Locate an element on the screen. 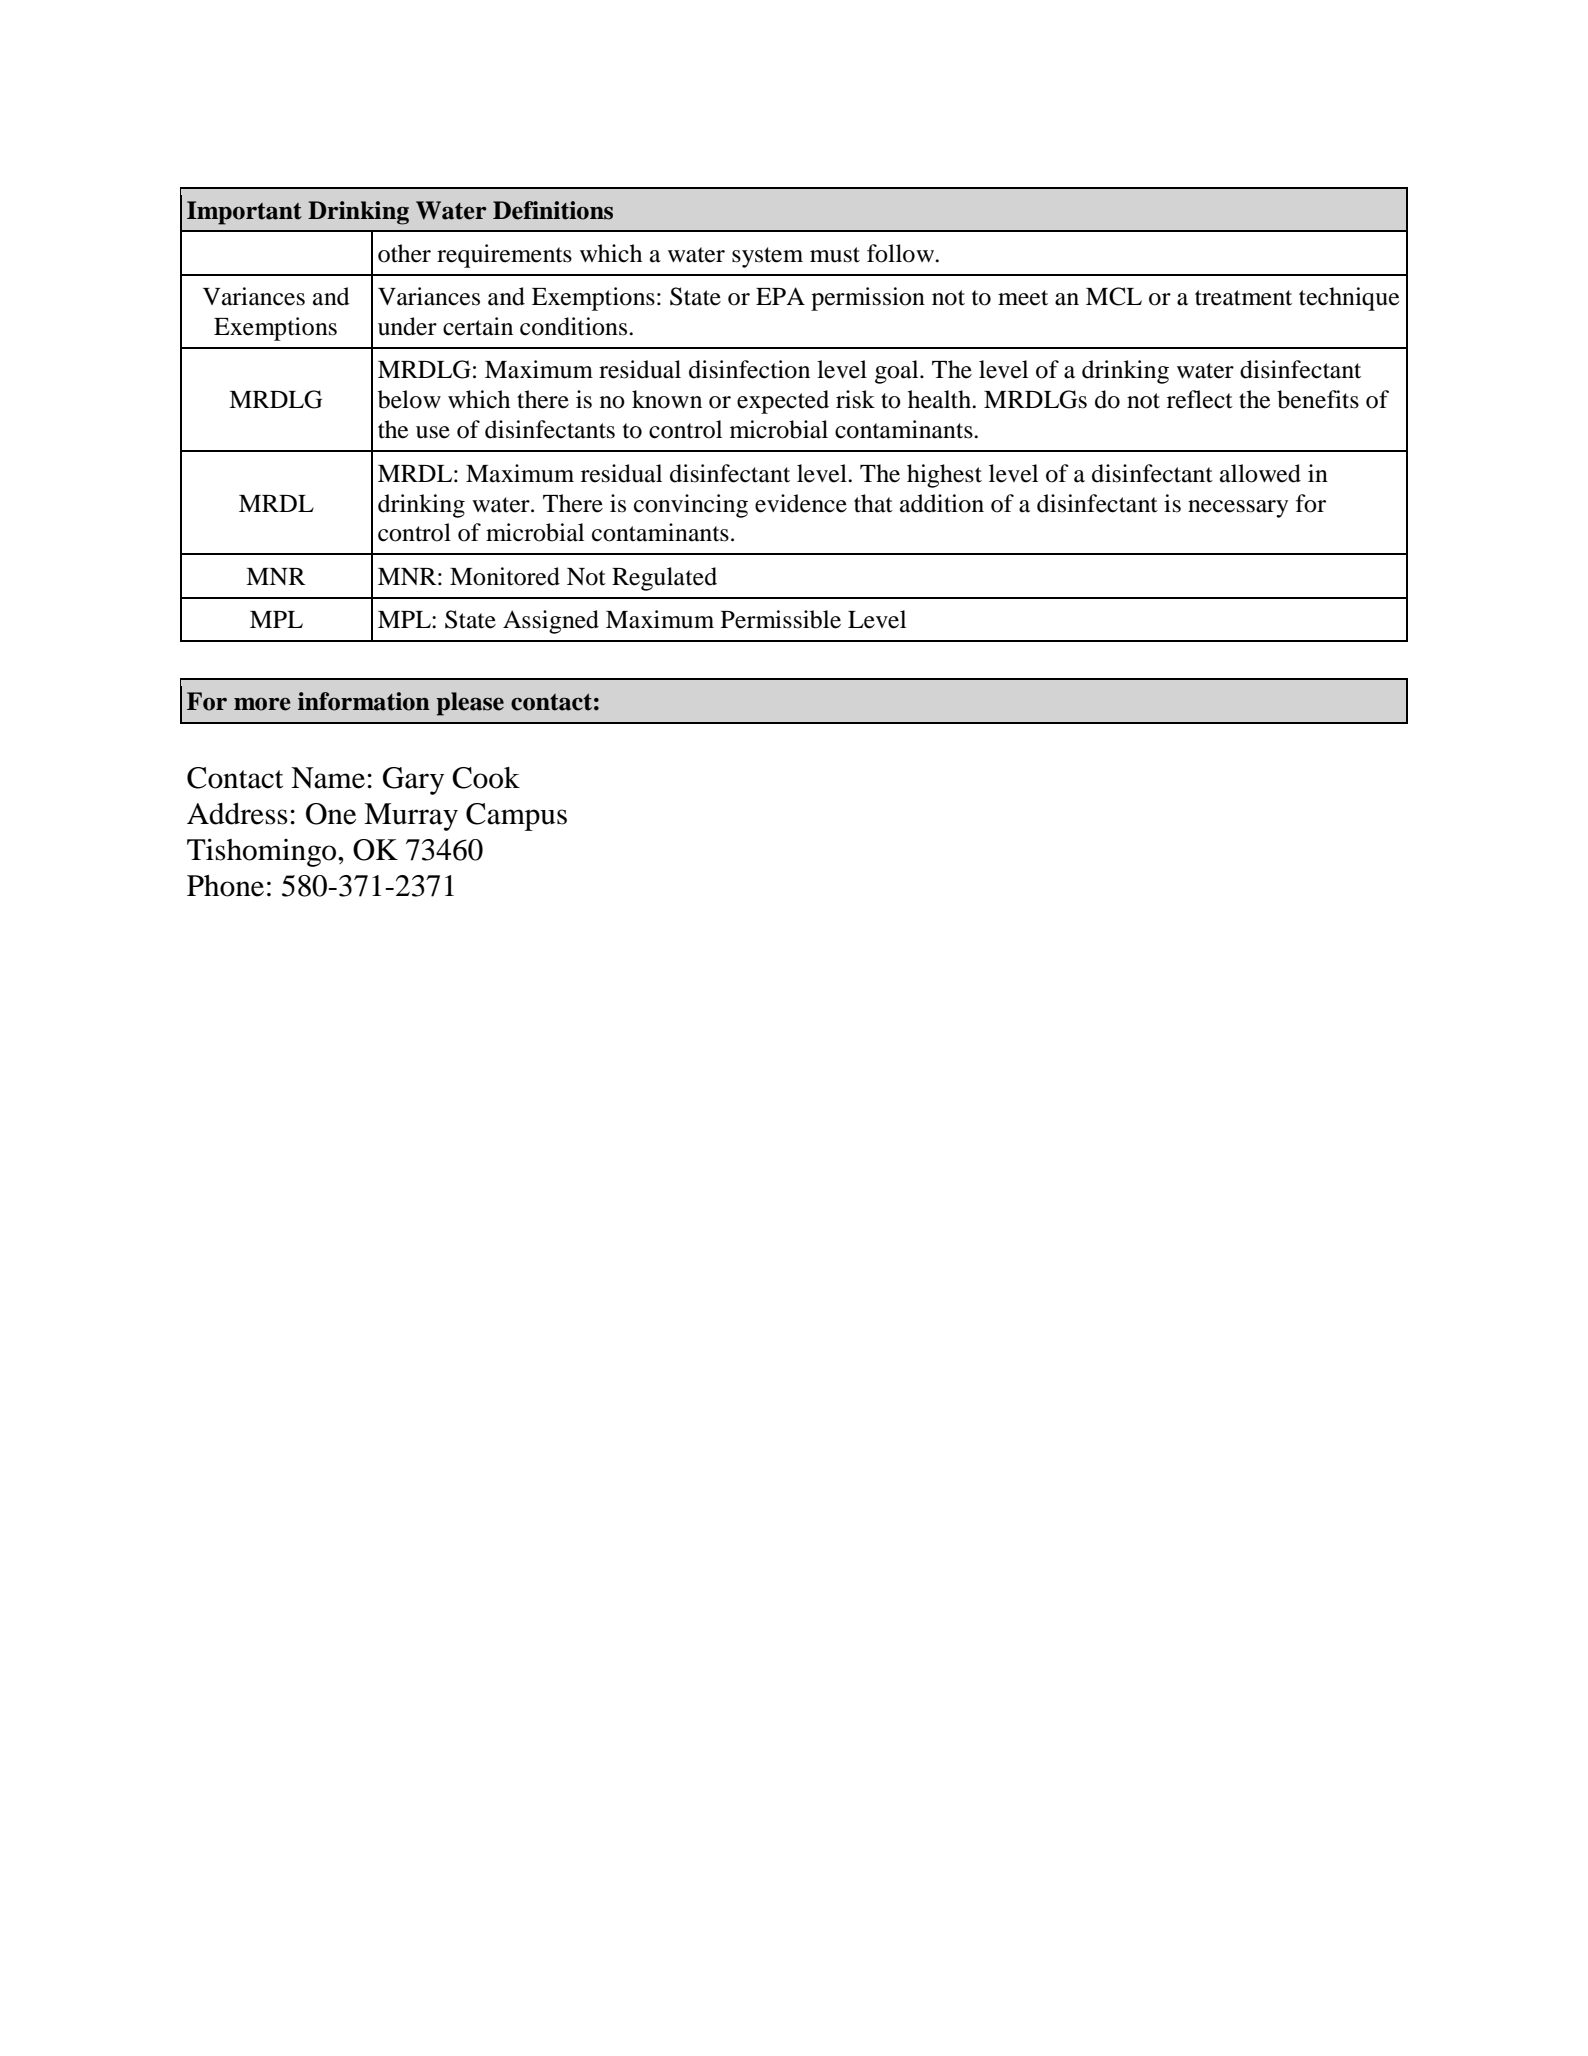 This screenshot has width=1588, height=2056. system is located at coordinates (767, 257).
